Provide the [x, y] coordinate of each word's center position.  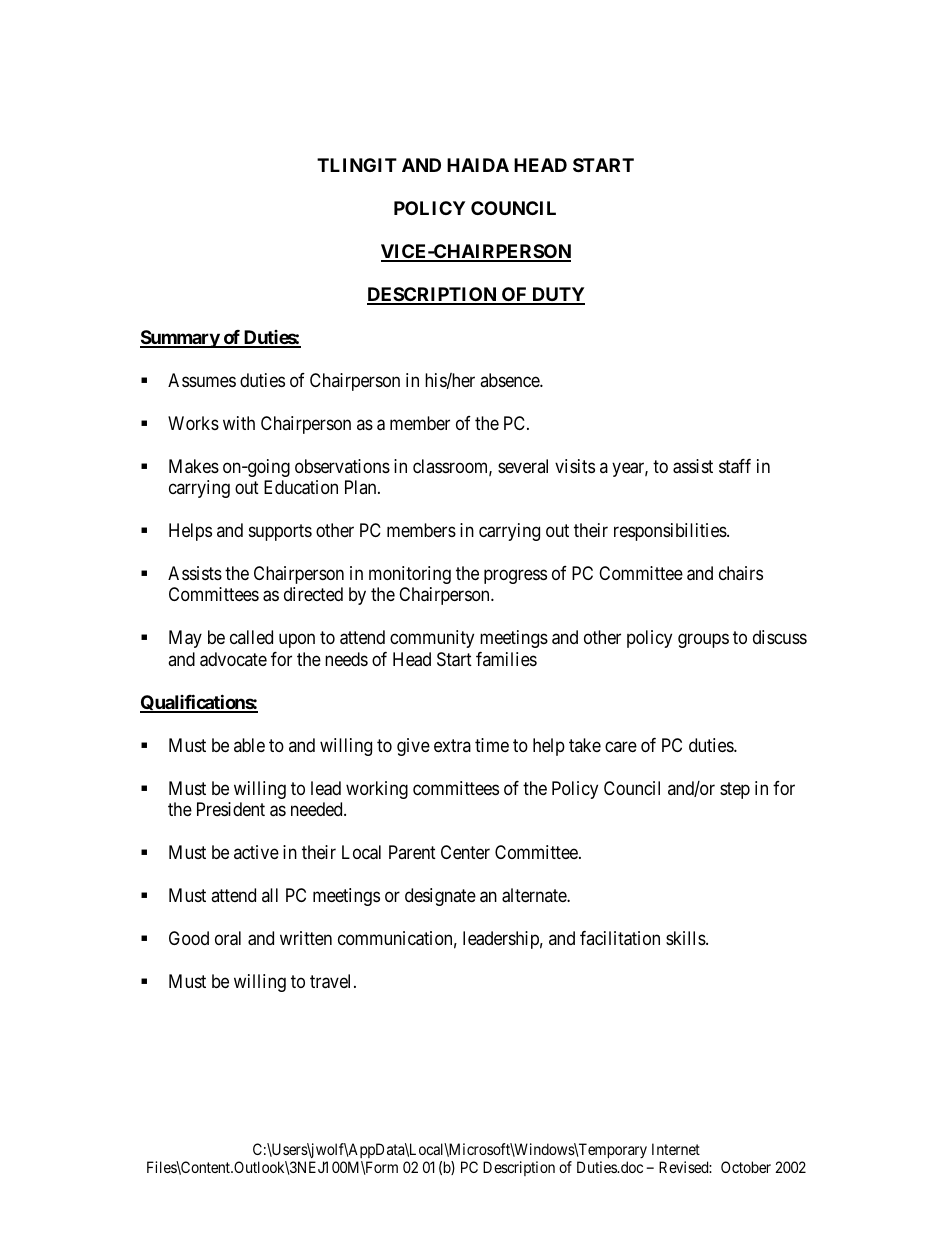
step [735, 790]
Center [465, 852]
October [746, 1167]
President [231, 809]
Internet [676, 1149]
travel [332, 981]
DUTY [557, 295]
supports [280, 532]
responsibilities [671, 532]
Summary [180, 339]
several [523, 466]
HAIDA [478, 165]
